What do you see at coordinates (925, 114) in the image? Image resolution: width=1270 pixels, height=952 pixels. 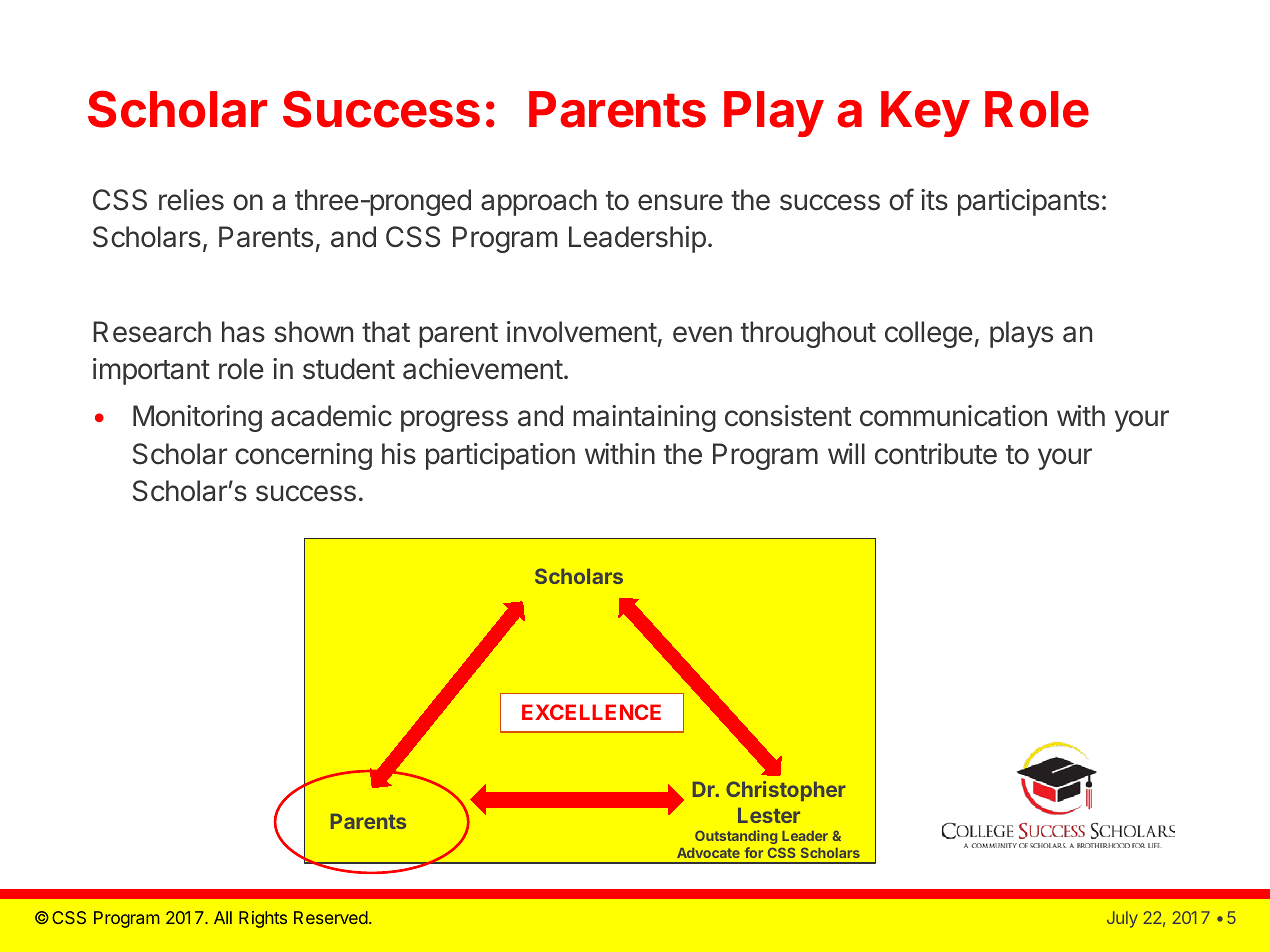 I see `Key` at bounding box center [925, 114].
